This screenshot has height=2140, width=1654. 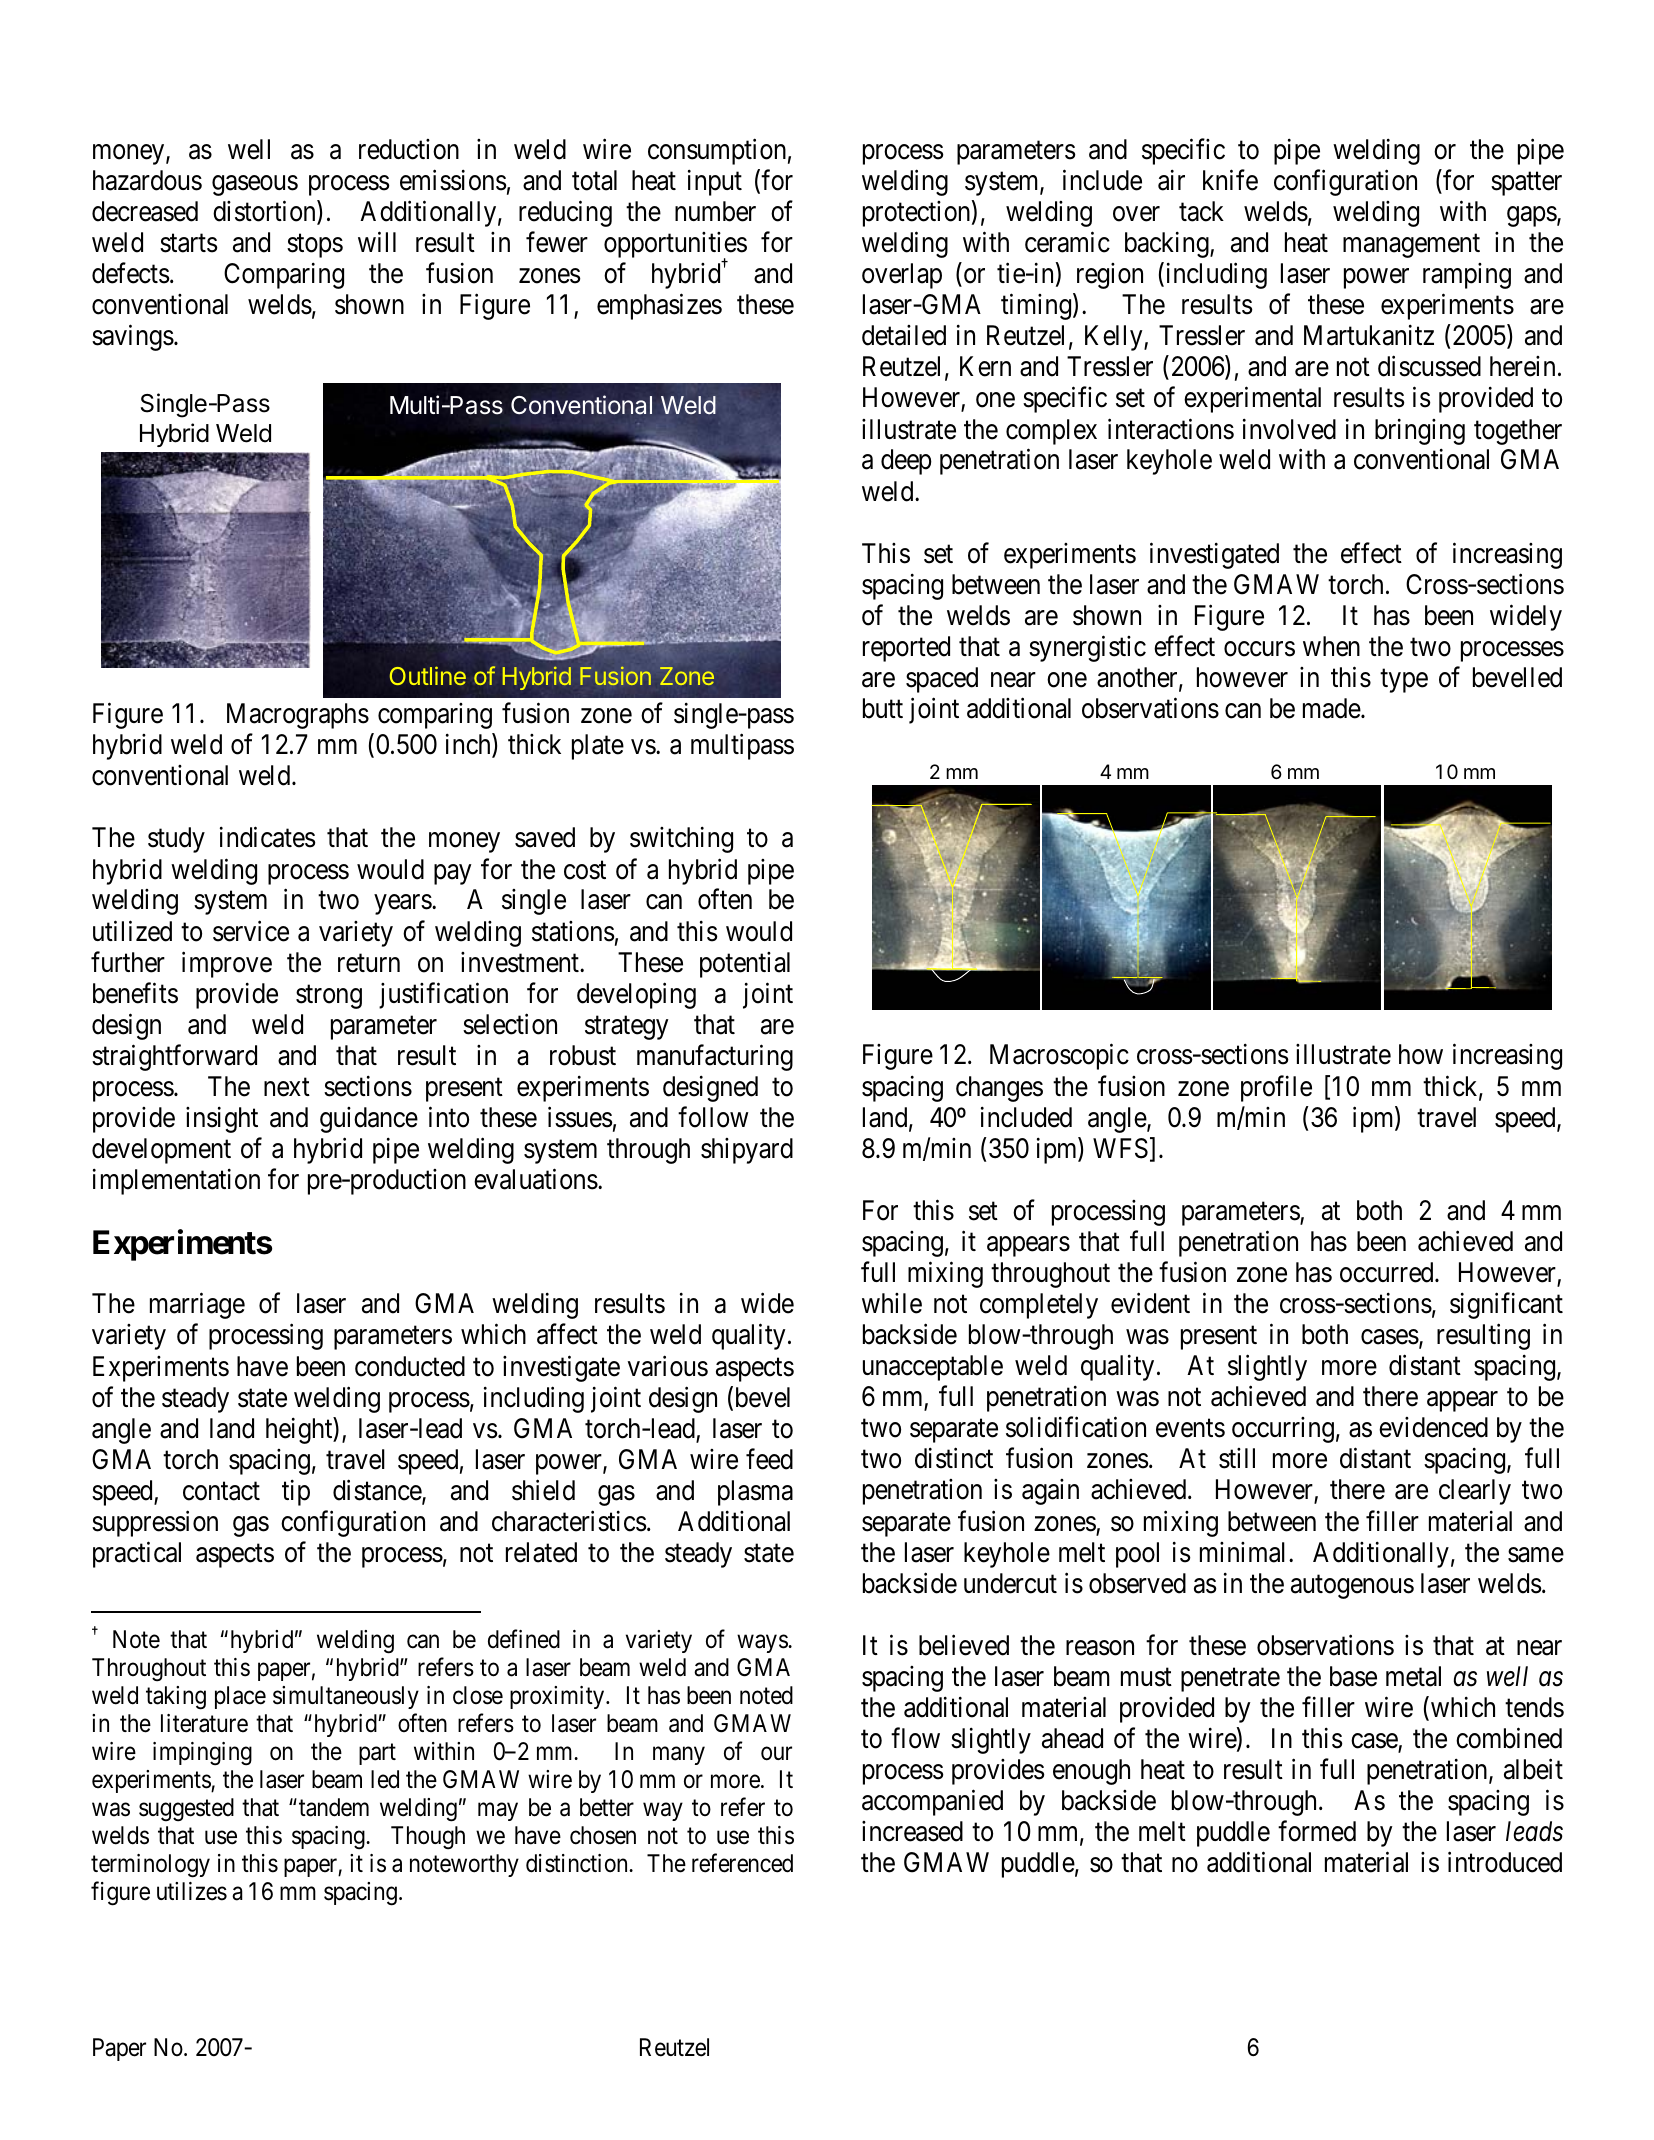 What do you see at coordinates (1332, 708) in the screenshot?
I see `made` at bounding box center [1332, 708].
